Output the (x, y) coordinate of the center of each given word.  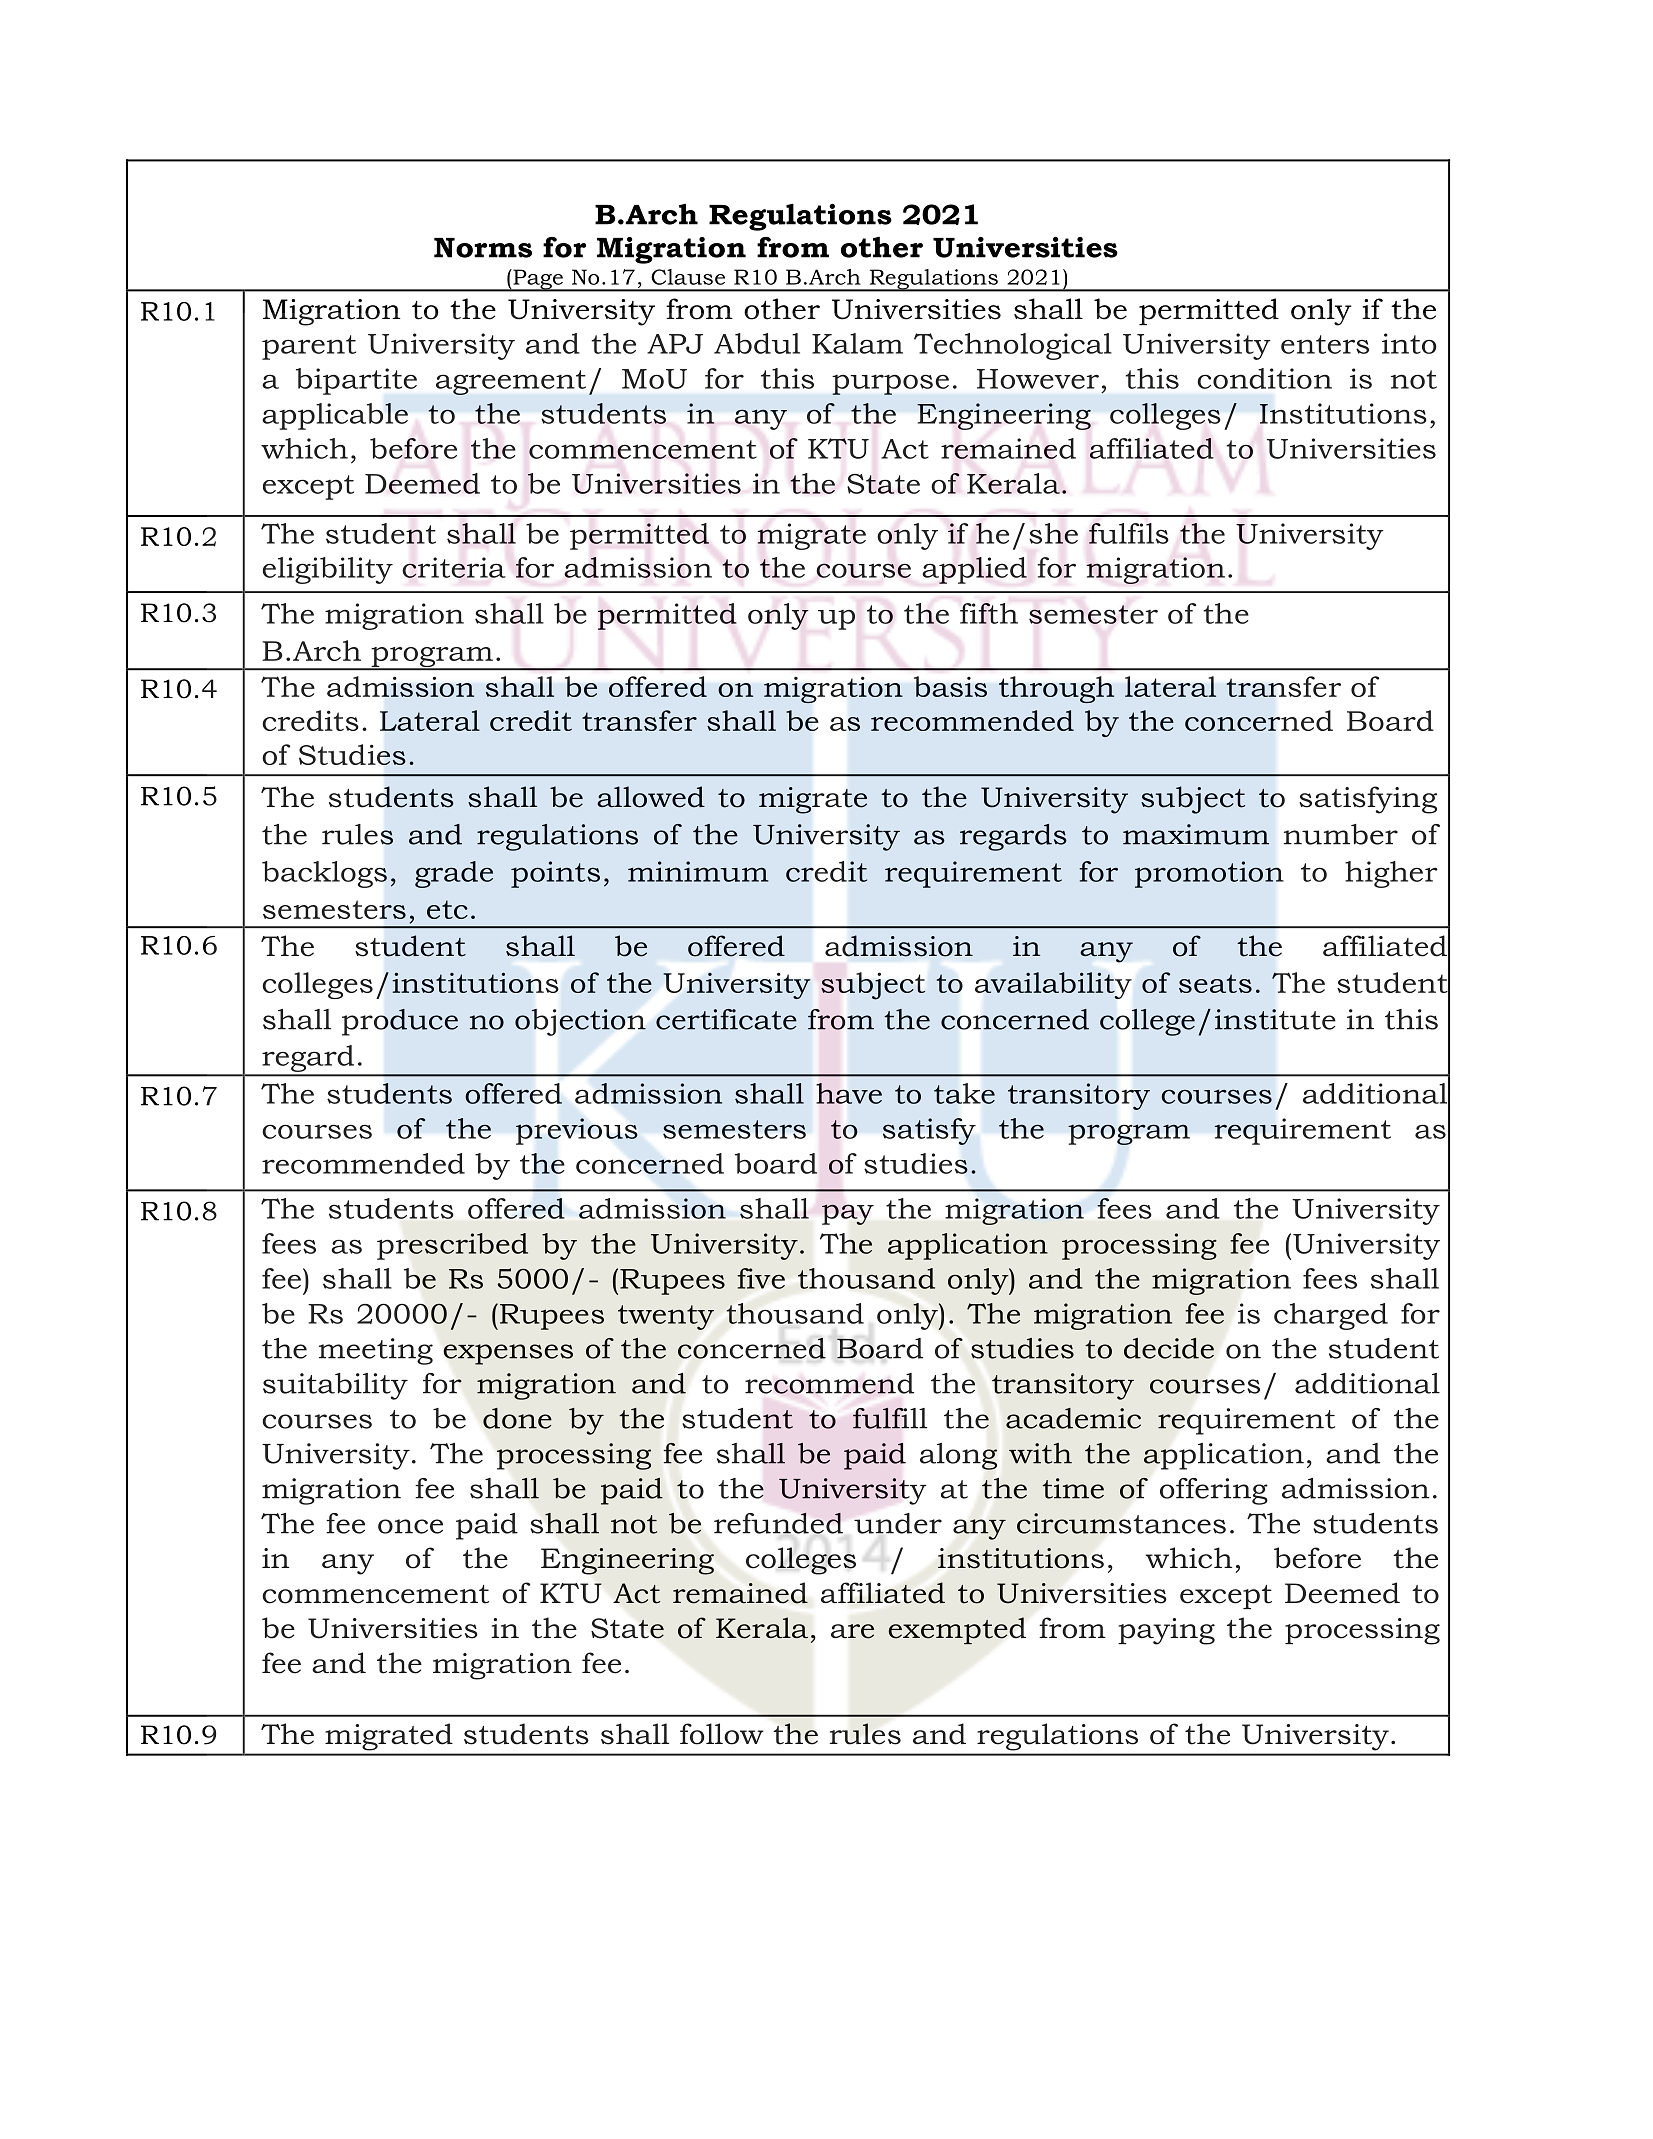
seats (1215, 983)
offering (1214, 1491)
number (1341, 834)
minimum (698, 871)
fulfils (1129, 533)
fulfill (890, 1418)
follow (722, 1734)
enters (1325, 344)
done (517, 1418)
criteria (454, 567)
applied (974, 570)
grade (454, 874)
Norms (483, 248)
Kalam (857, 343)
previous (577, 1131)
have (849, 1093)
